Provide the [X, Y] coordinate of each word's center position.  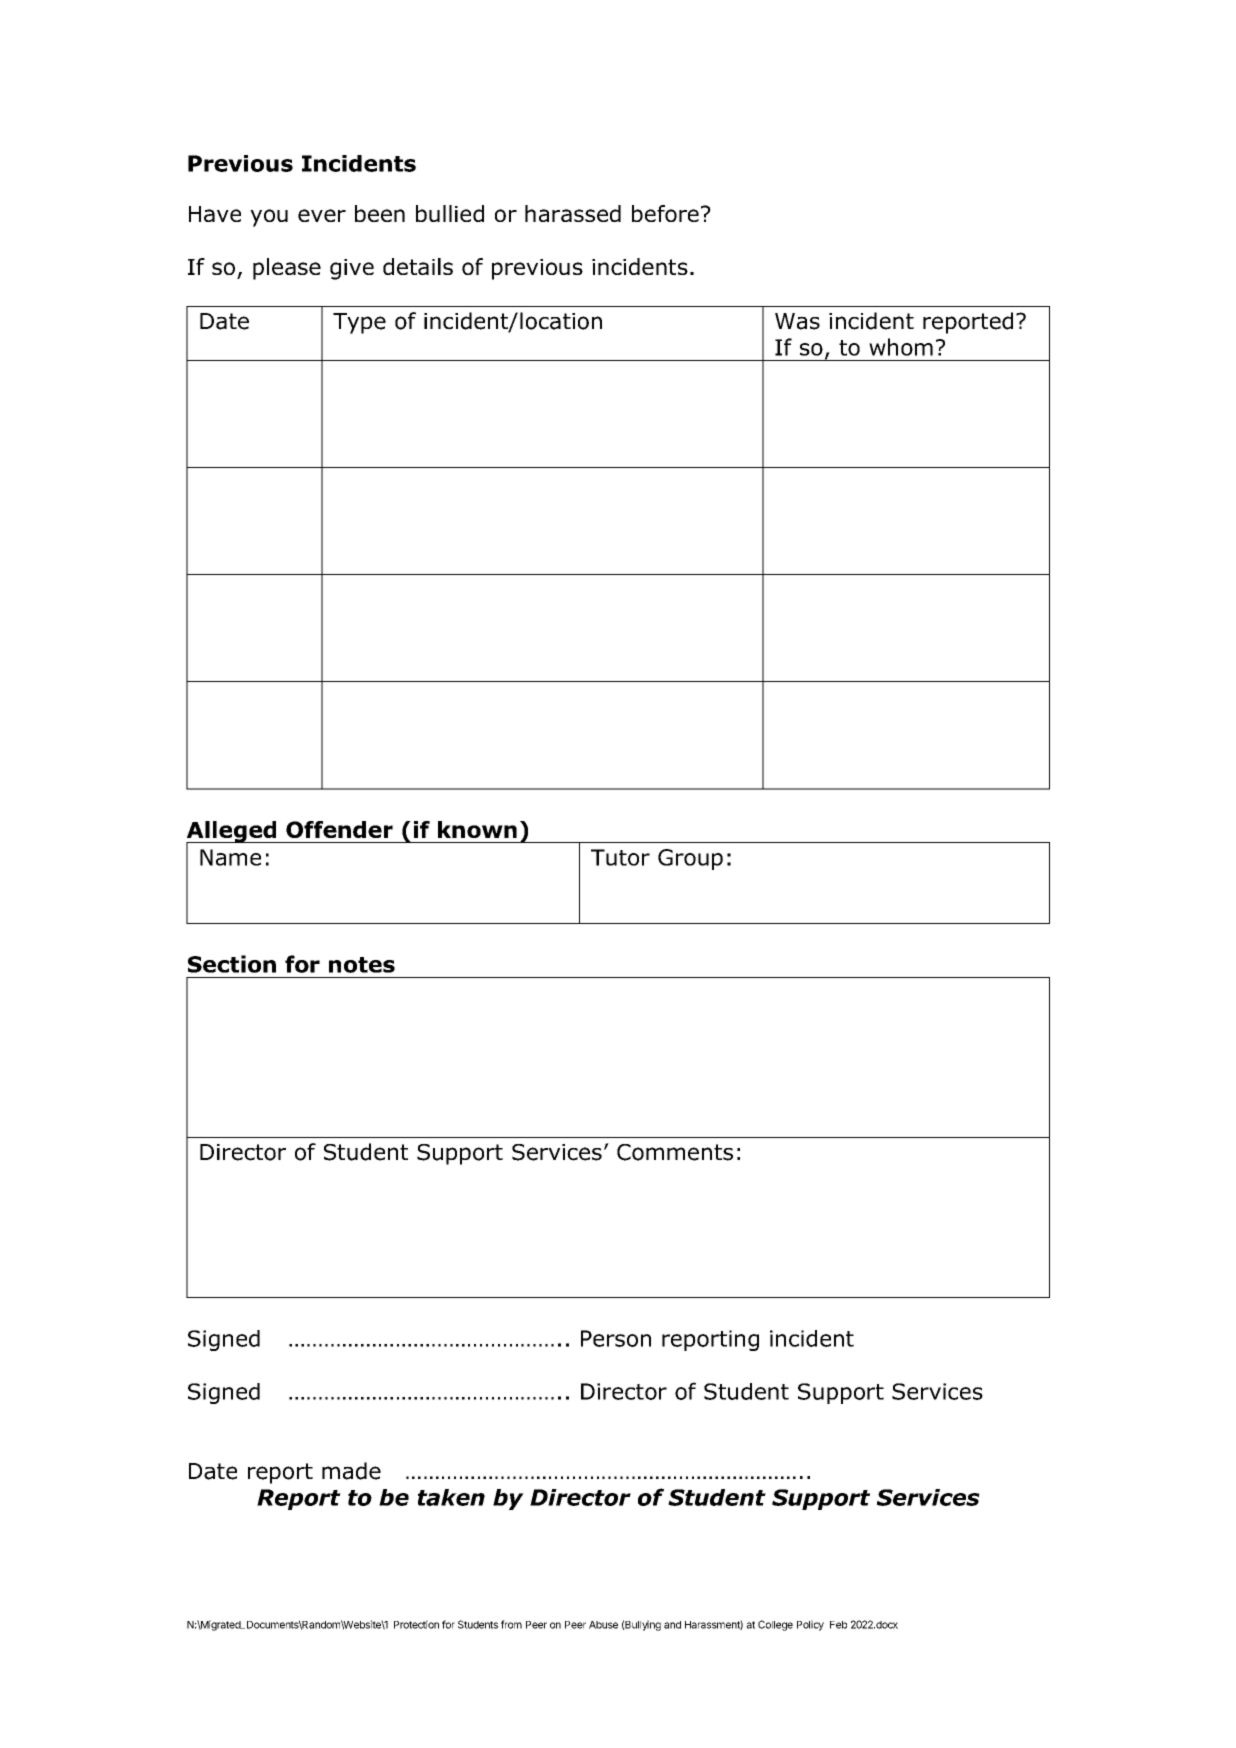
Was [797, 321]
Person [616, 1338]
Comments [675, 1152]
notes [362, 965]
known [477, 829]
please [287, 269]
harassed [573, 213]
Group [690, 859]
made [351, 1471]
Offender [339, 829]
